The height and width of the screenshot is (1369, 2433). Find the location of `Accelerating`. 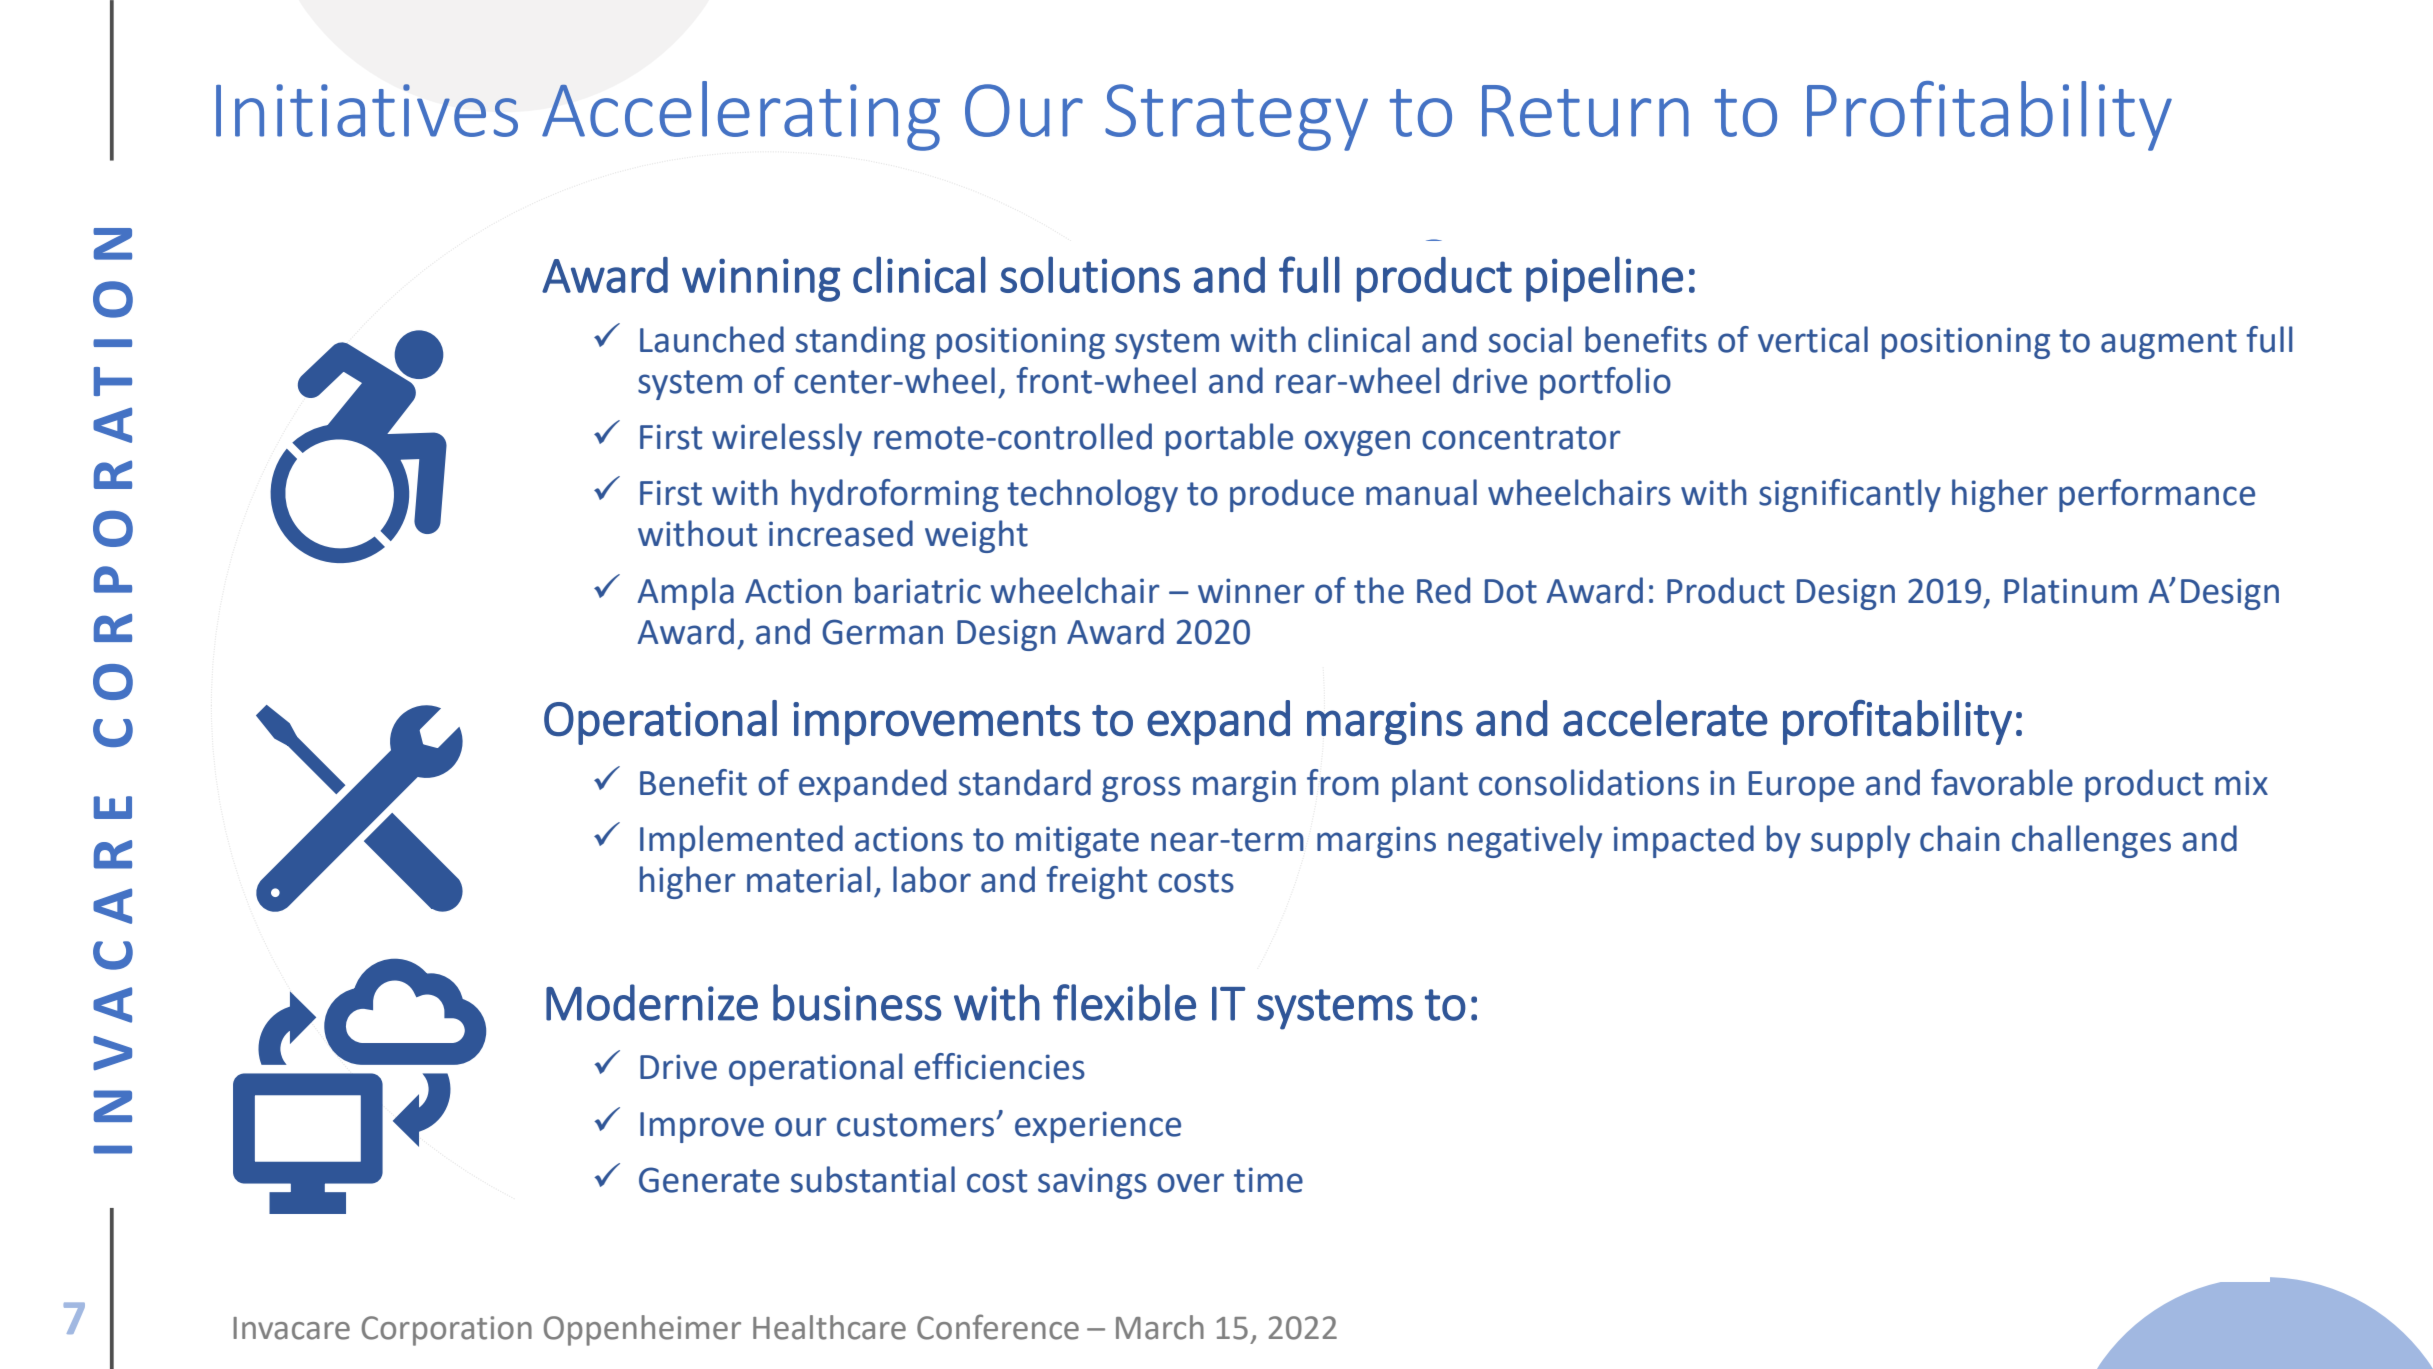

Accelerating is located at coordinates (741, 116).
